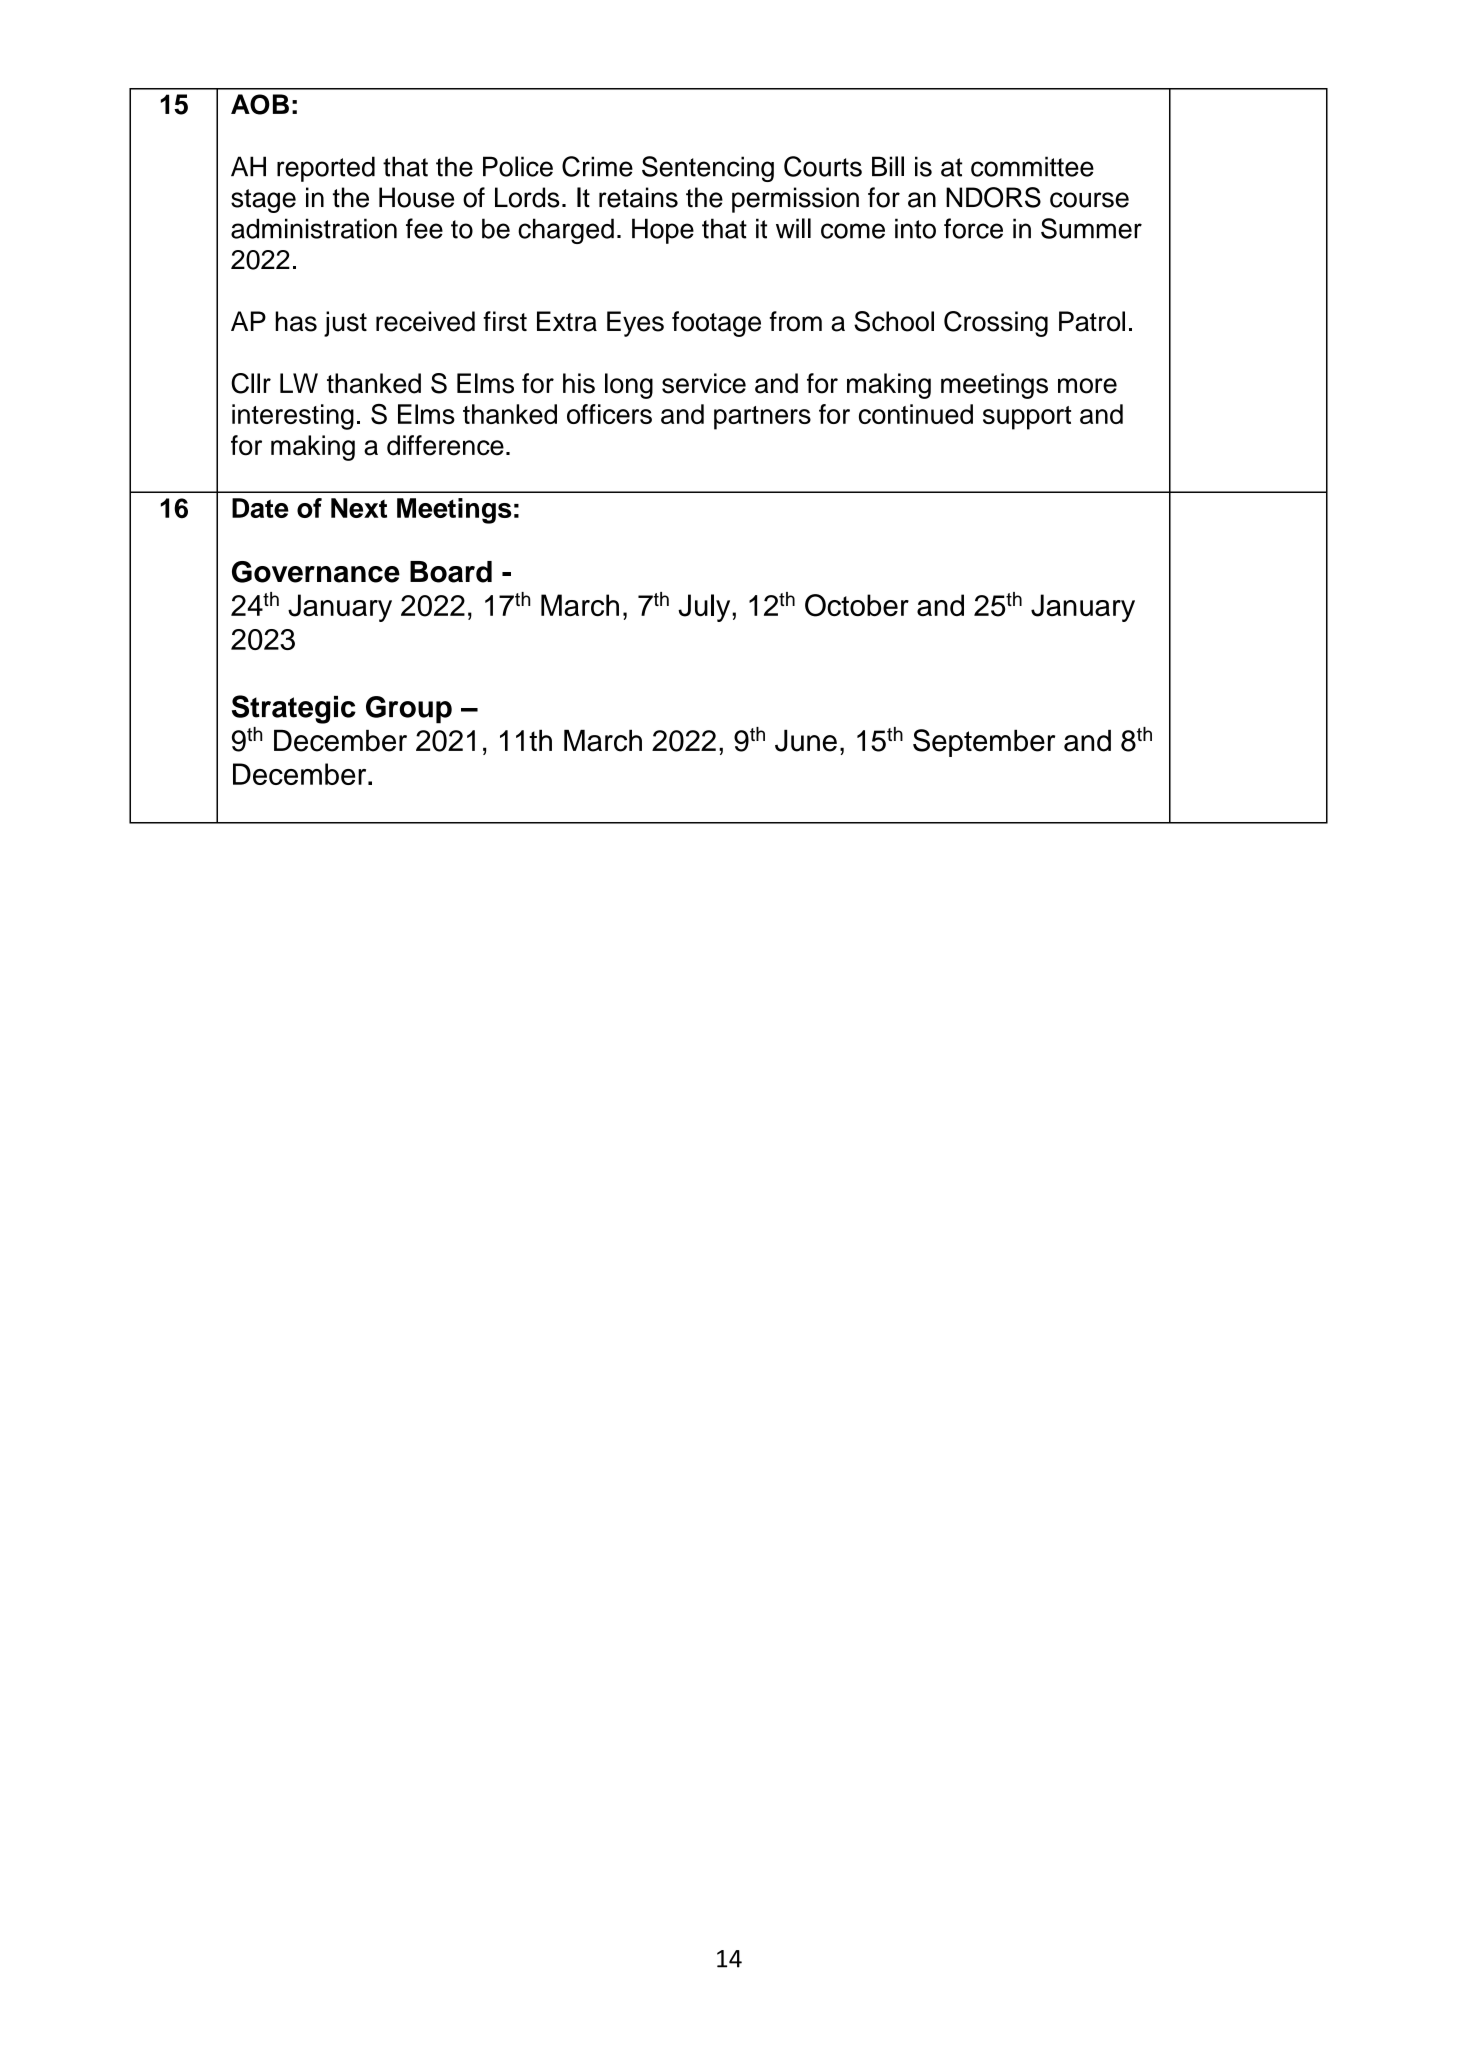  Describe the element at coordinates (293, 417) in the screenshot. I see `interesting` at that location.
